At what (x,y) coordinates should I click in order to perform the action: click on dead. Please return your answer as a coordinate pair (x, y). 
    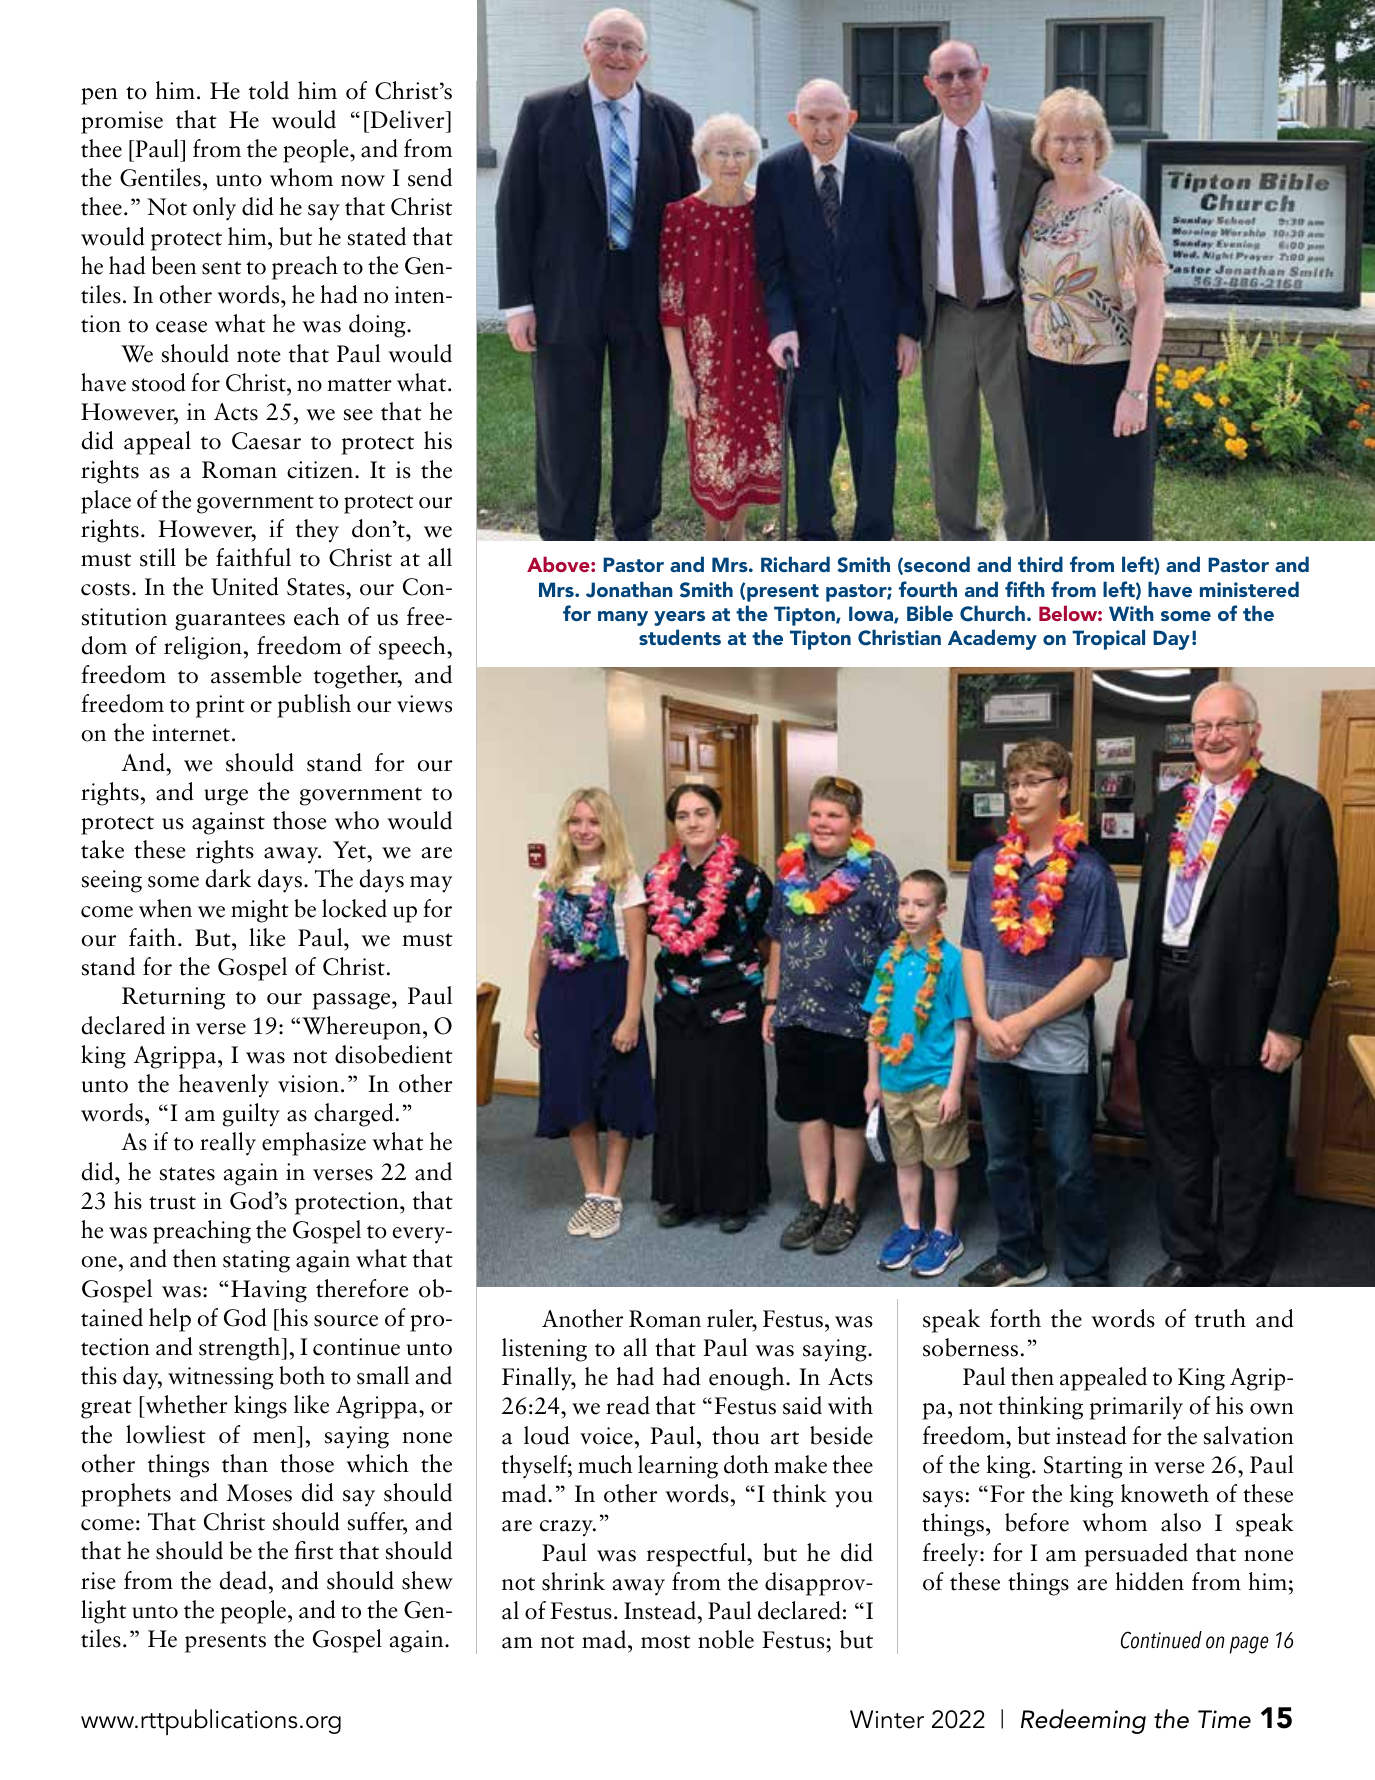
    Looking at the image, I should click on (244, 1580).
